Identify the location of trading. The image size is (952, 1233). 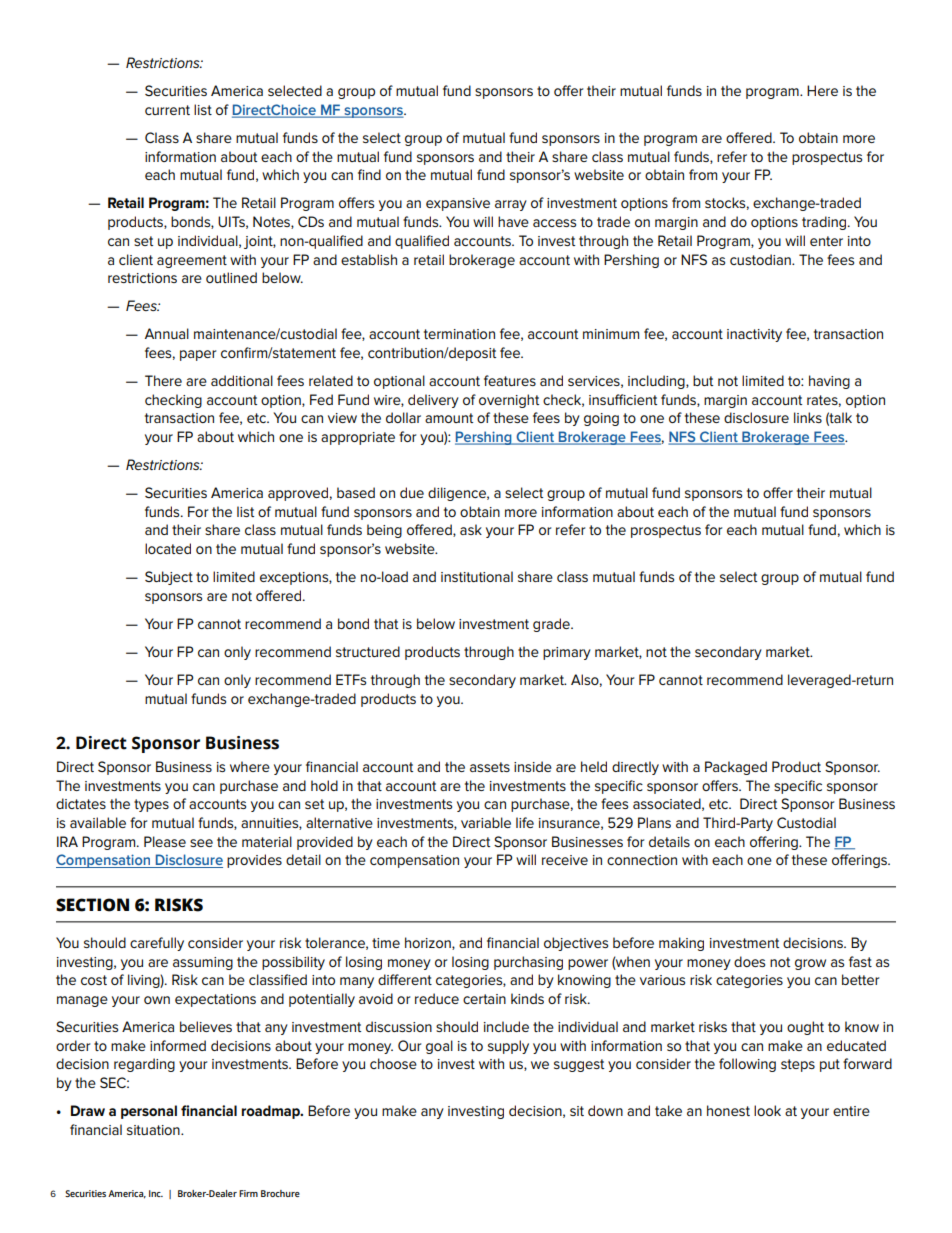
(825, 223).
